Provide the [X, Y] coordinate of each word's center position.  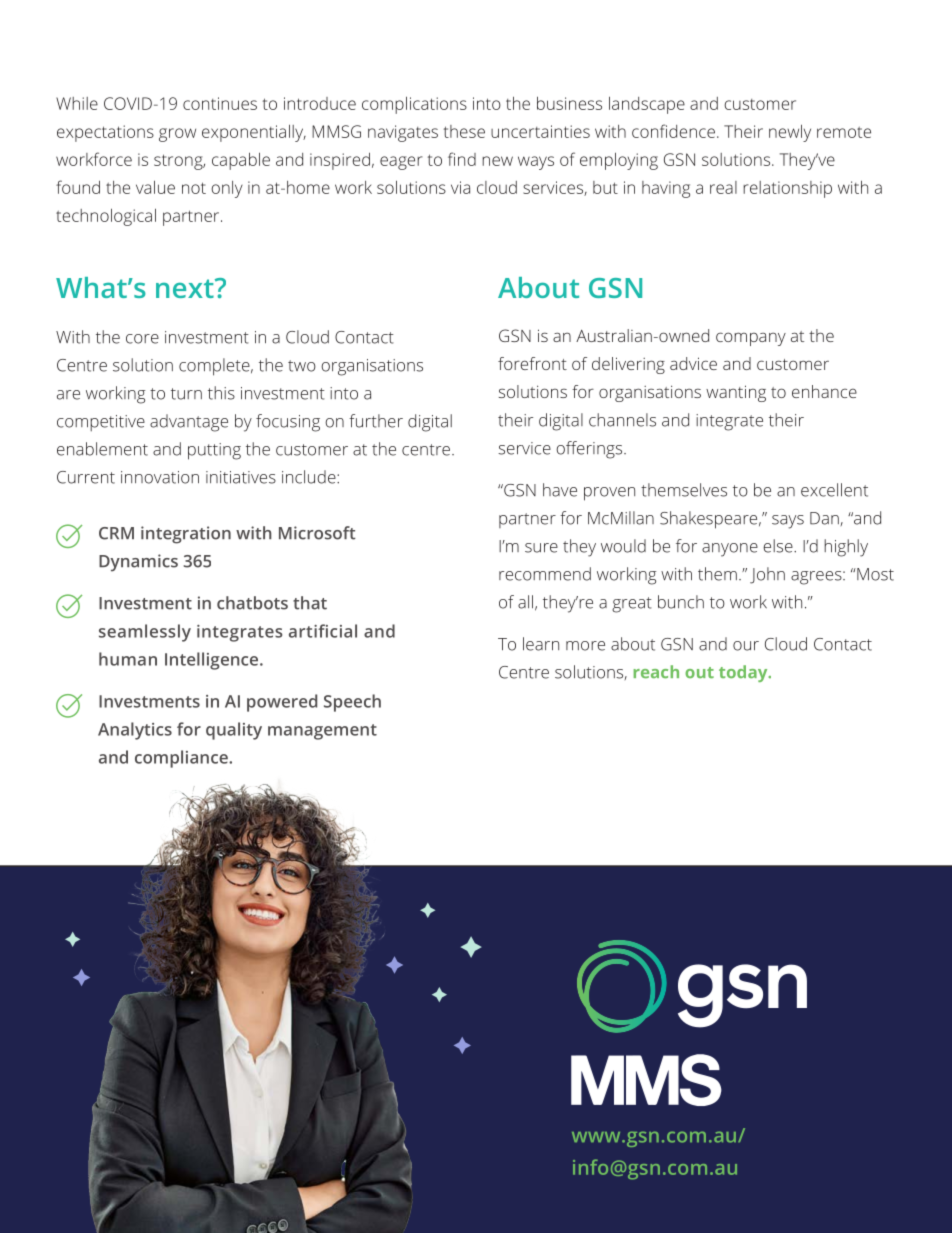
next [186, 288]
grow [177, 135]
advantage [189, 423]
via [460, 187]
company [751, 339]
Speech [352, 703]
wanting [736, 393]
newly [790, 133]
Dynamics [138, 563]
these [464, 131]
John [767, 575]
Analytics [135, 731]
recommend [545, 574]
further [376, 421]
